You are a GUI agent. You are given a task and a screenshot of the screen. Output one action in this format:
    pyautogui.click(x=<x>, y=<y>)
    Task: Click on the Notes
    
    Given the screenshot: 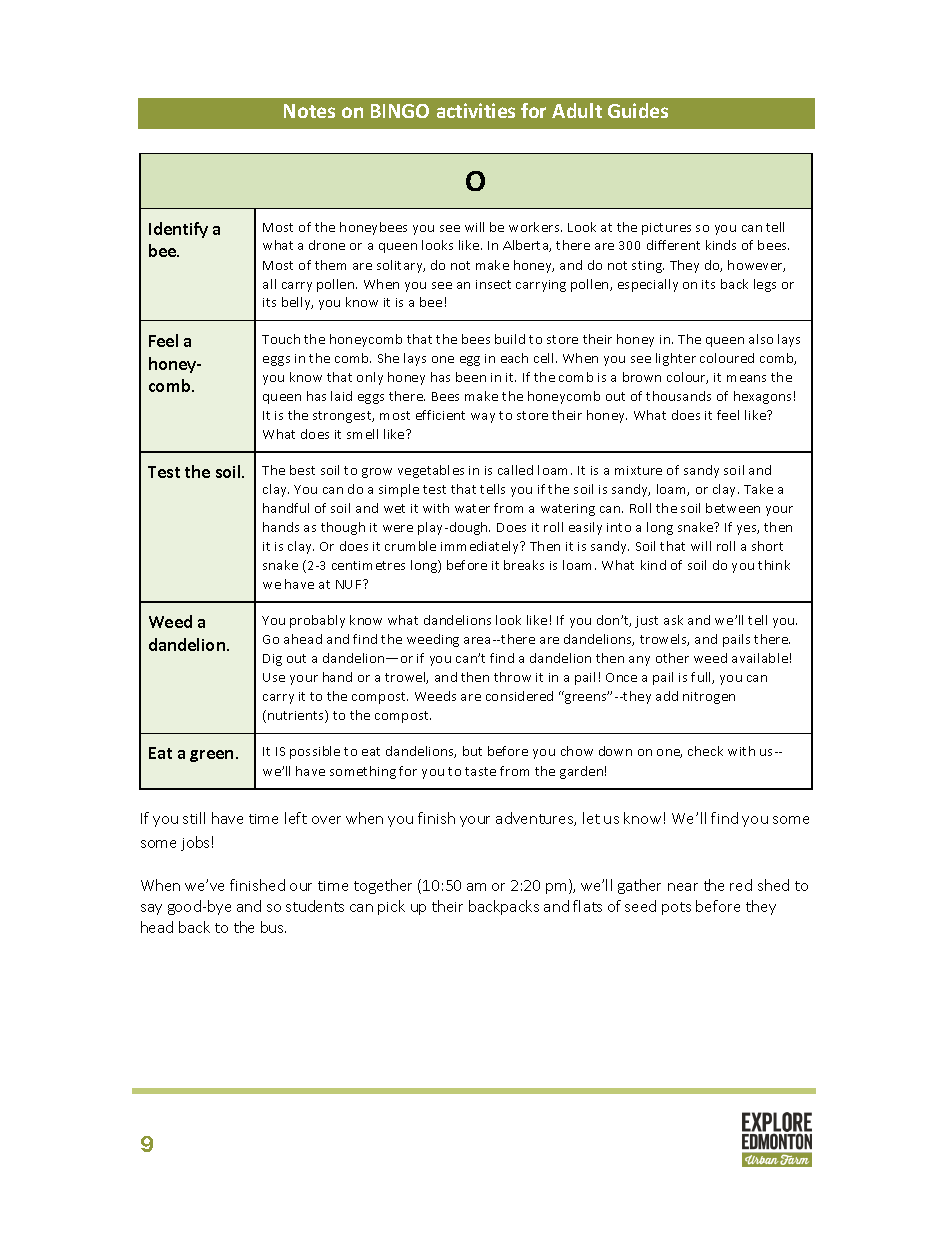 What is the action you would take?
    pyautogui.click(x=309, y=111)
